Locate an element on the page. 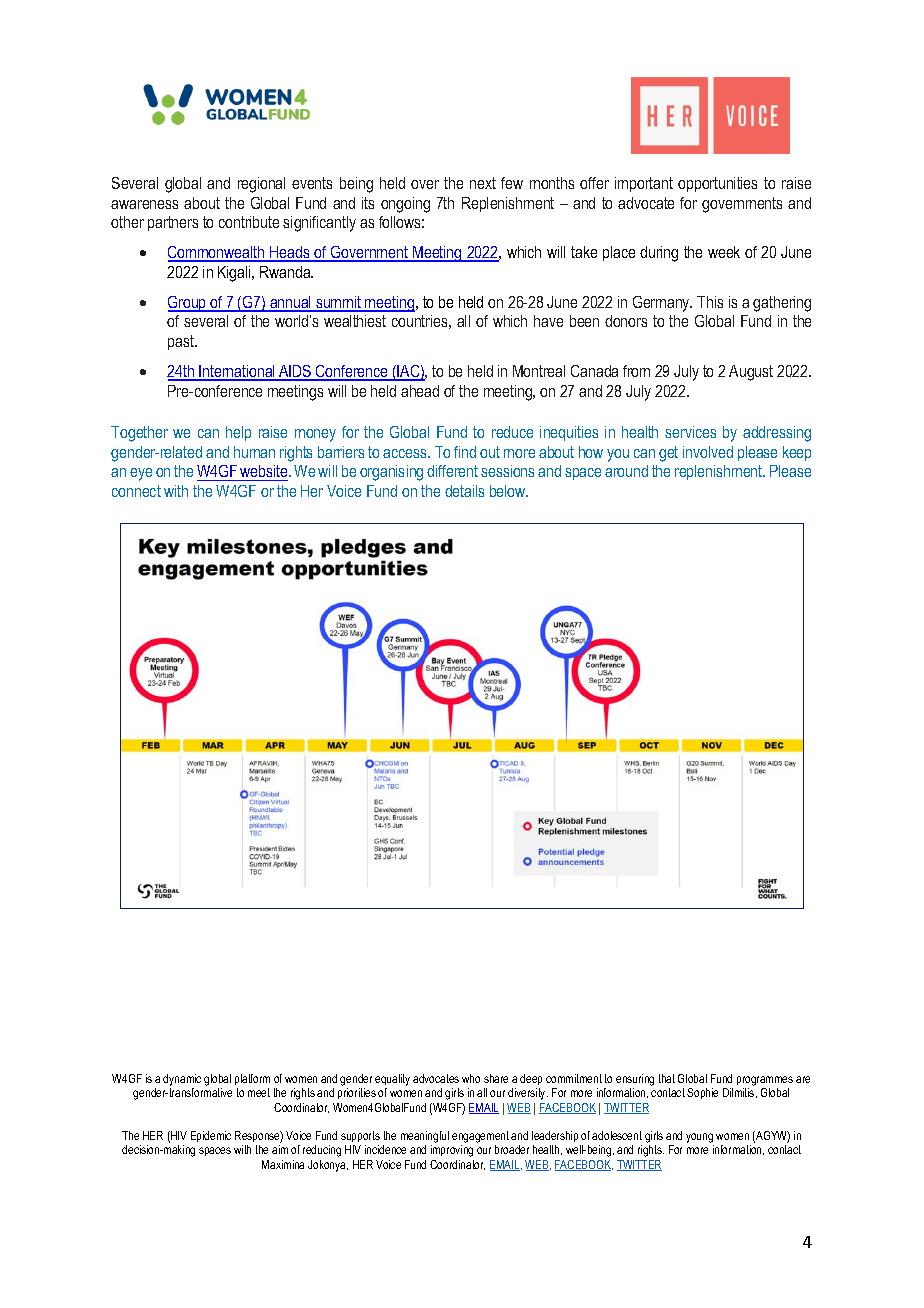  partners is located at coordinates (173, 223).
